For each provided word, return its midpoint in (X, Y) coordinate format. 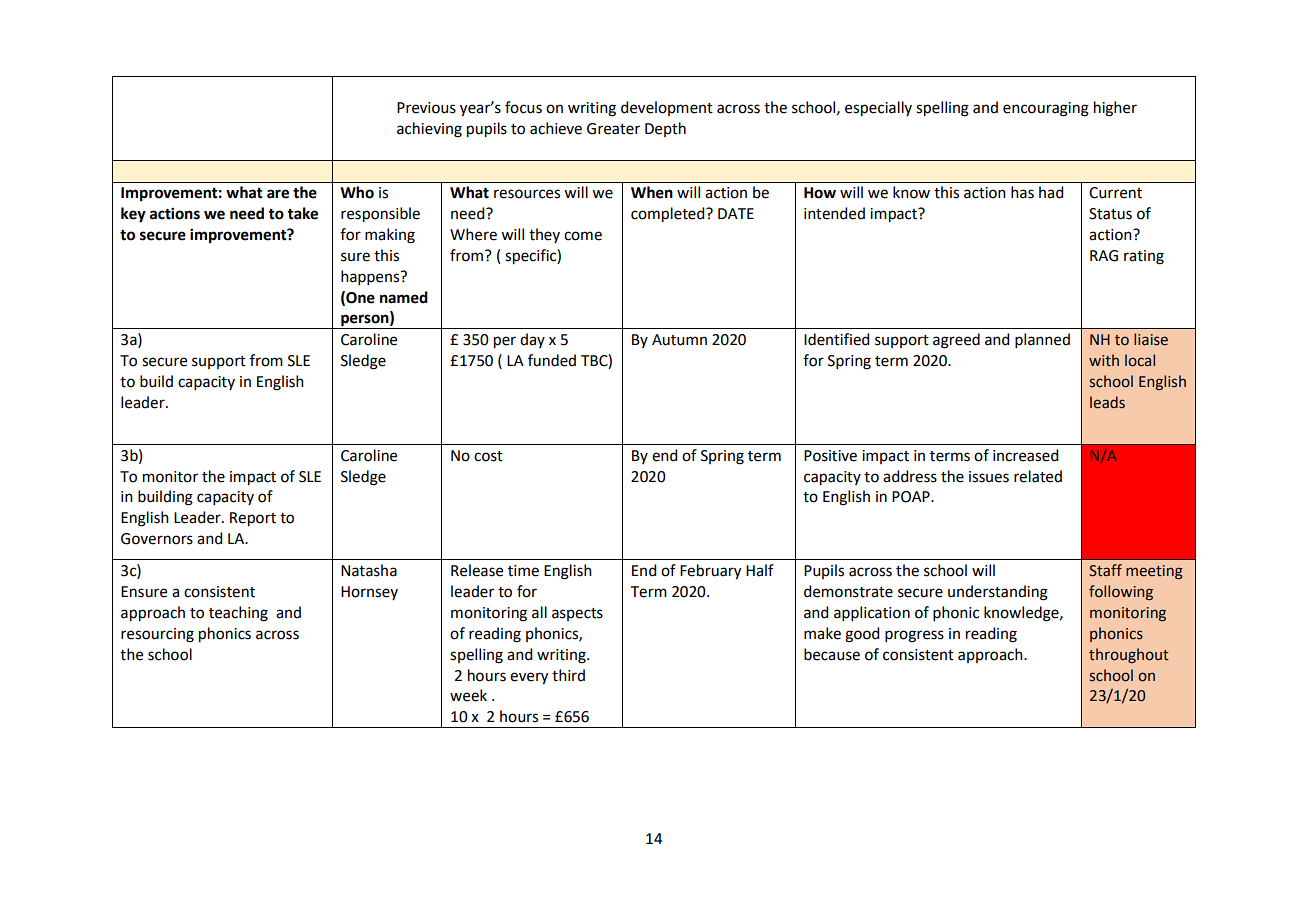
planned (1042, 340)
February (710, 572)
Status (1110, 214)
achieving (429, 130)
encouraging (1046, 109)
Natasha (369, 570)
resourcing (157, 635)
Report (253, 519)
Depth (665, 129)
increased (1025, 455)
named (404, 297)
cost (488, 456)
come (583, 236)
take (302, 213)
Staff (1105, 570)
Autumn (679, 340)
